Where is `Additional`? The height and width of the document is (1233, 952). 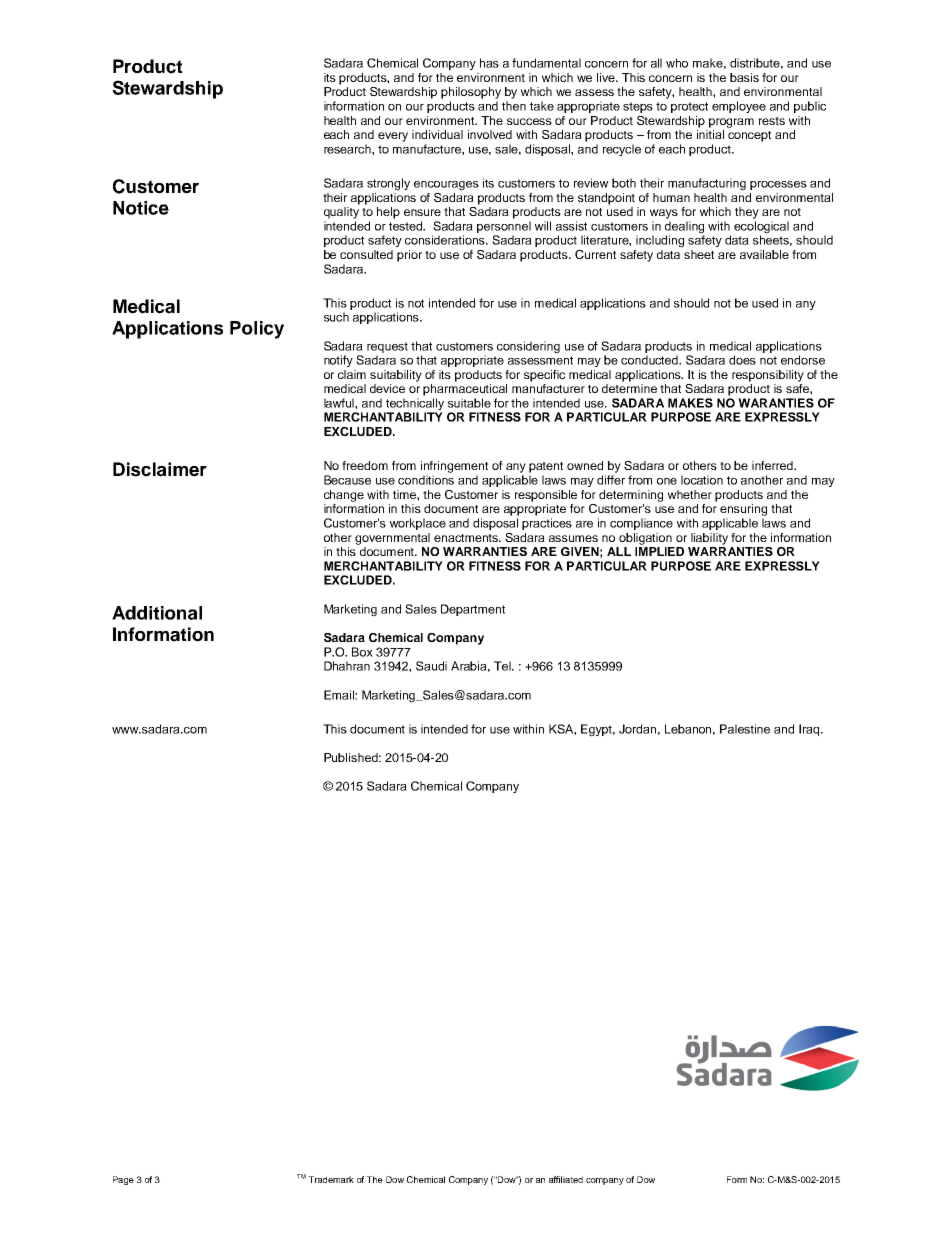 Additional is located at coordinates (157, 613).
